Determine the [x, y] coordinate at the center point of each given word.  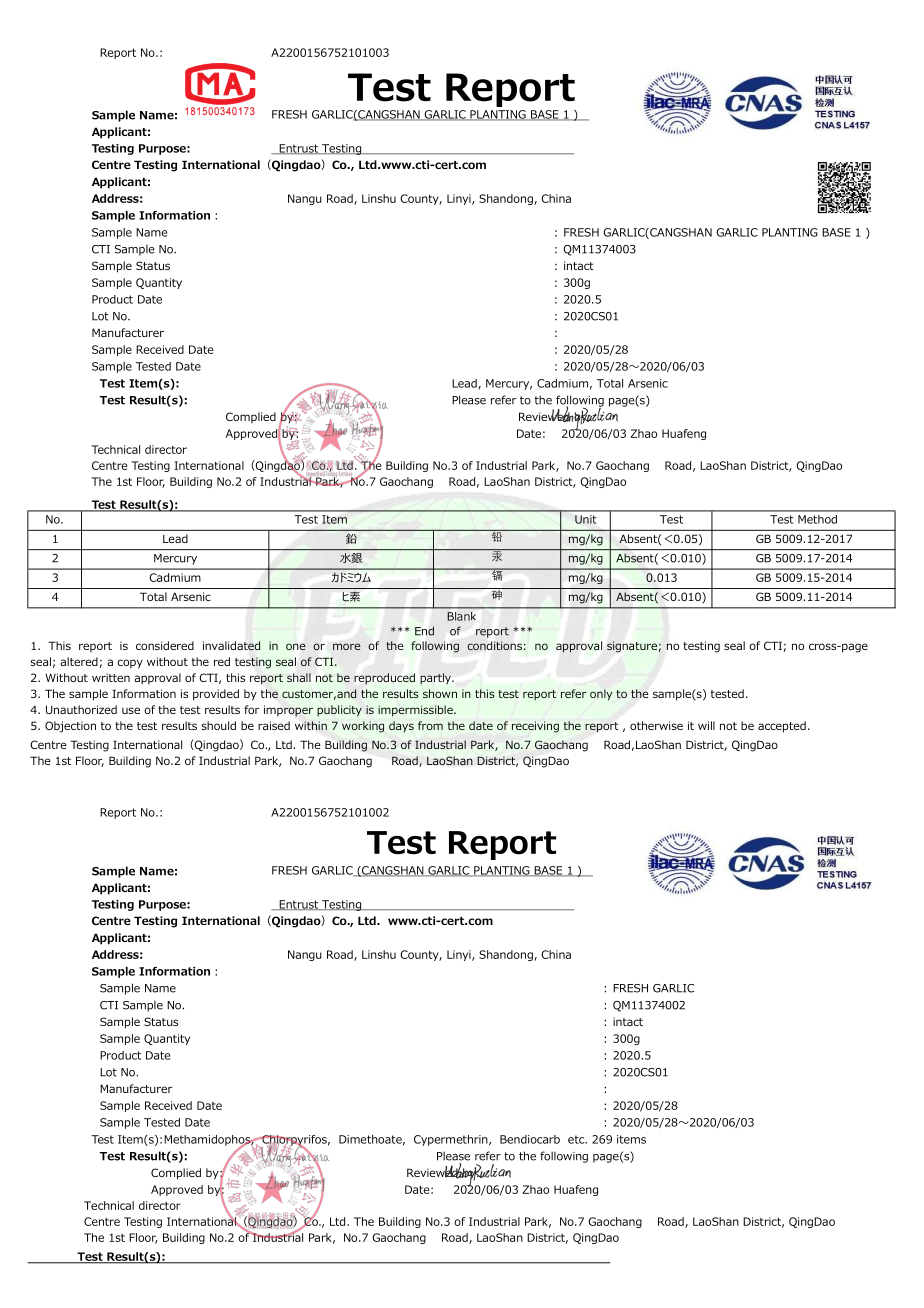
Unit [585, 519]
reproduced [384, 679]
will [706, 725]
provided [216, 695]
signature [632, 647]
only [601, 695]
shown [440, 693]
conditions [494, 645]
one [296, 646]
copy [130, 664]
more [347, 646]
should [219, 725]
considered [165, 645]
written [111, 677]
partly [436, 678]
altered [80, 662]
